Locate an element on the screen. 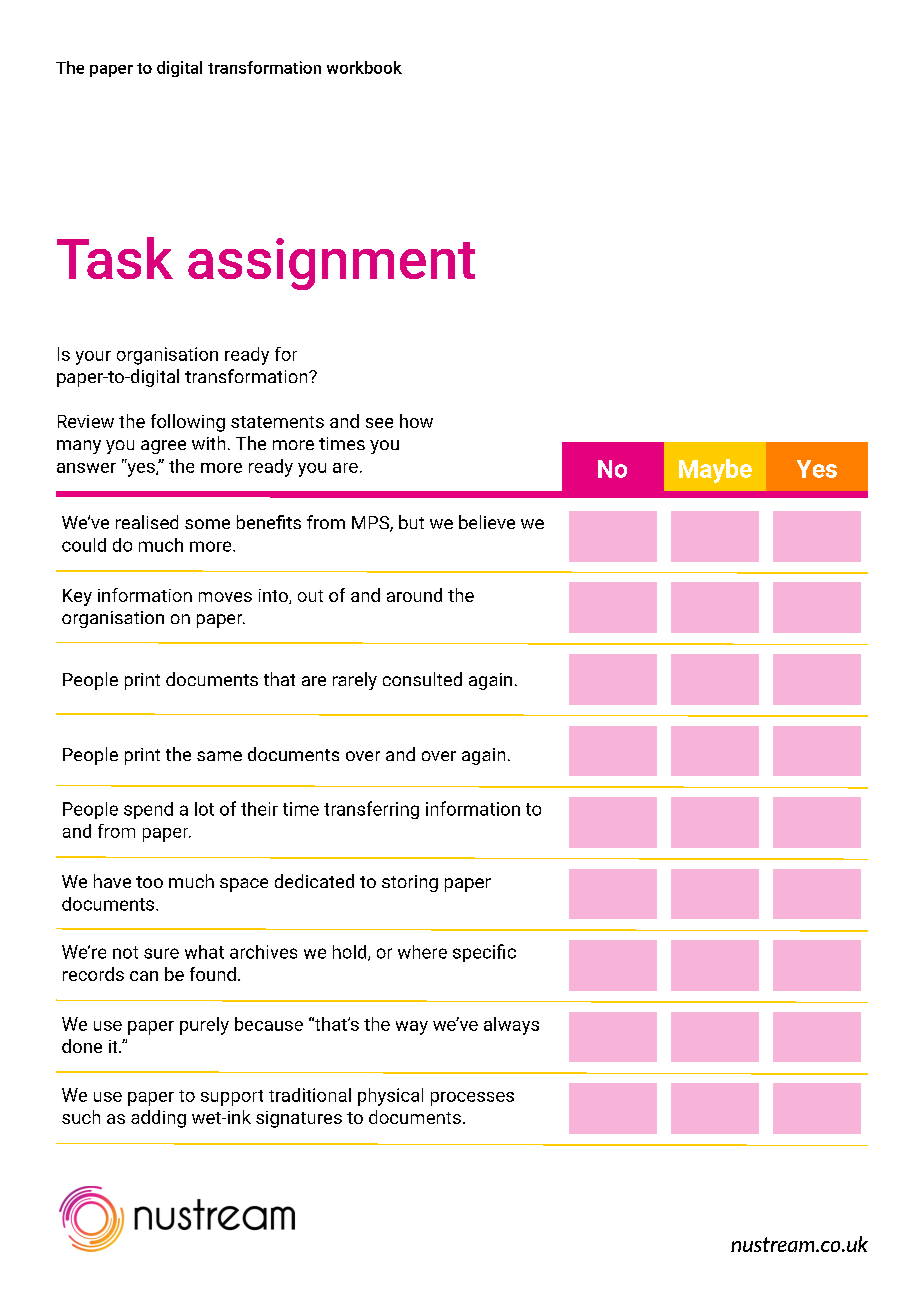 The width and height of the screenshot is (924, 1308). moves is located at coordinates (225, 597).
